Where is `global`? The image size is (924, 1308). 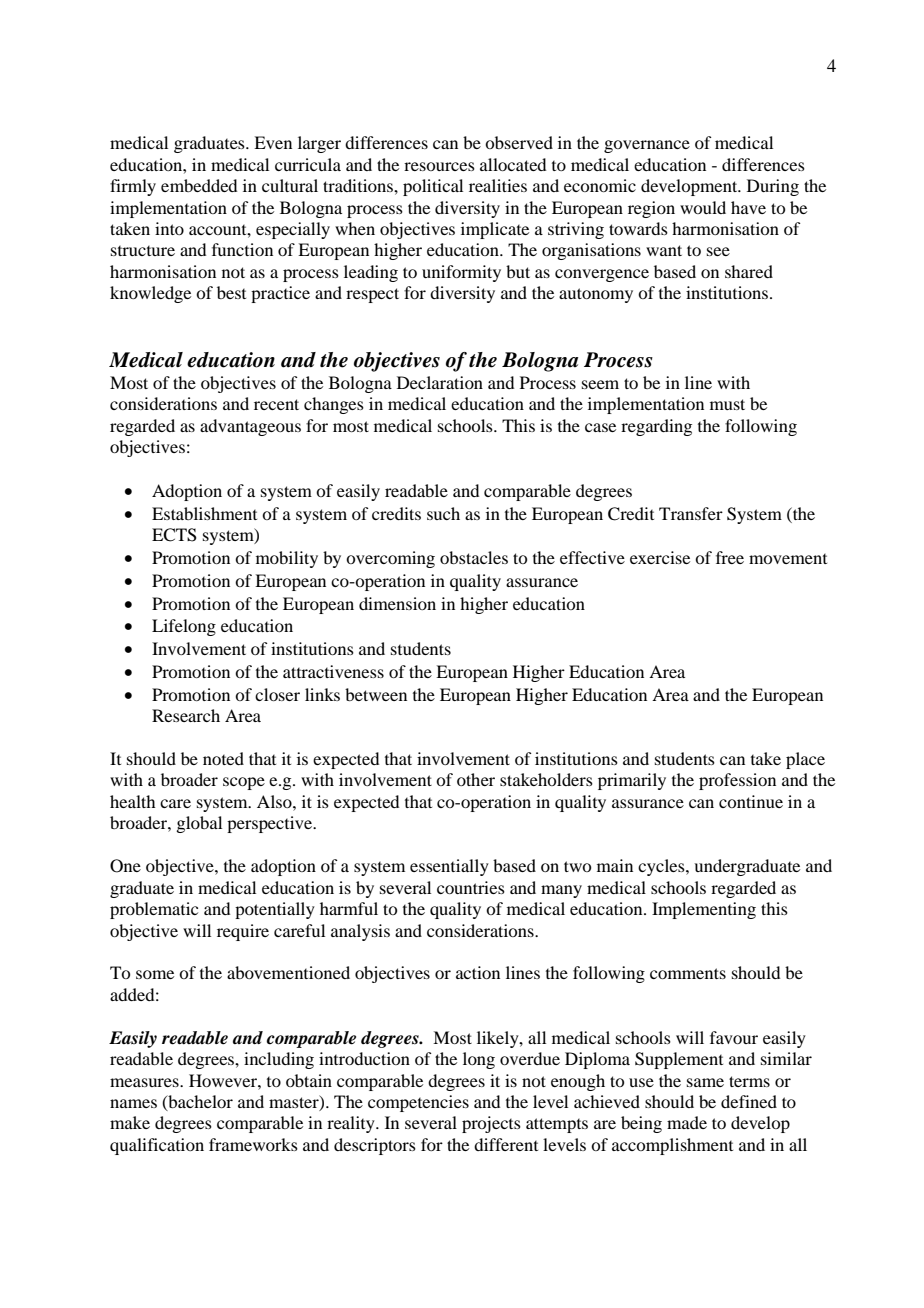 global is located at coordinates (199, 824).
